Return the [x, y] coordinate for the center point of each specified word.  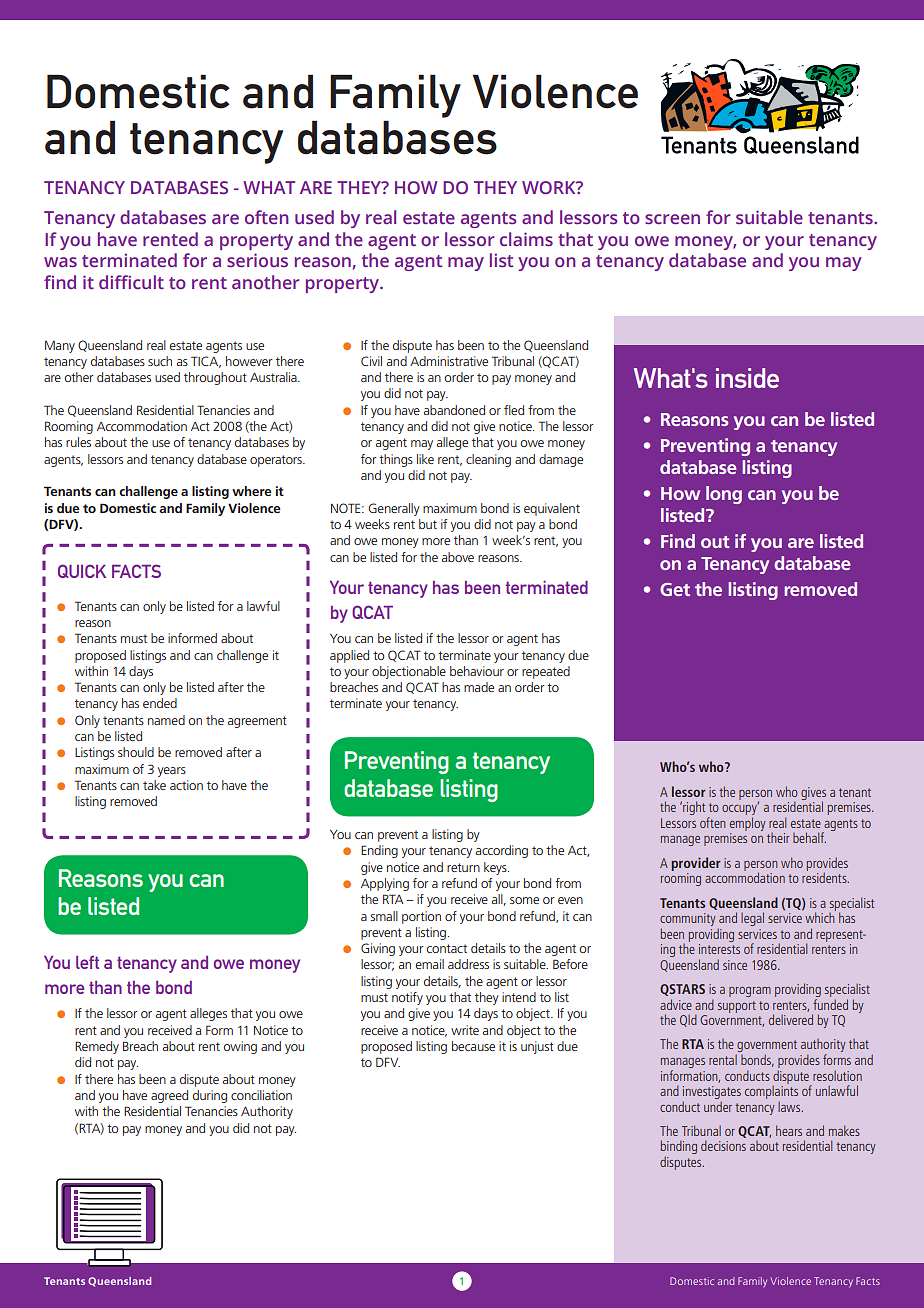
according [502, 851]
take [154, 785]
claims [526, 239]
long [724, 495]
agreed [169, 1096]
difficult [131, 282]
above [458, 557]
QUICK [82, 571]
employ [748, 824]
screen [672, 219]
